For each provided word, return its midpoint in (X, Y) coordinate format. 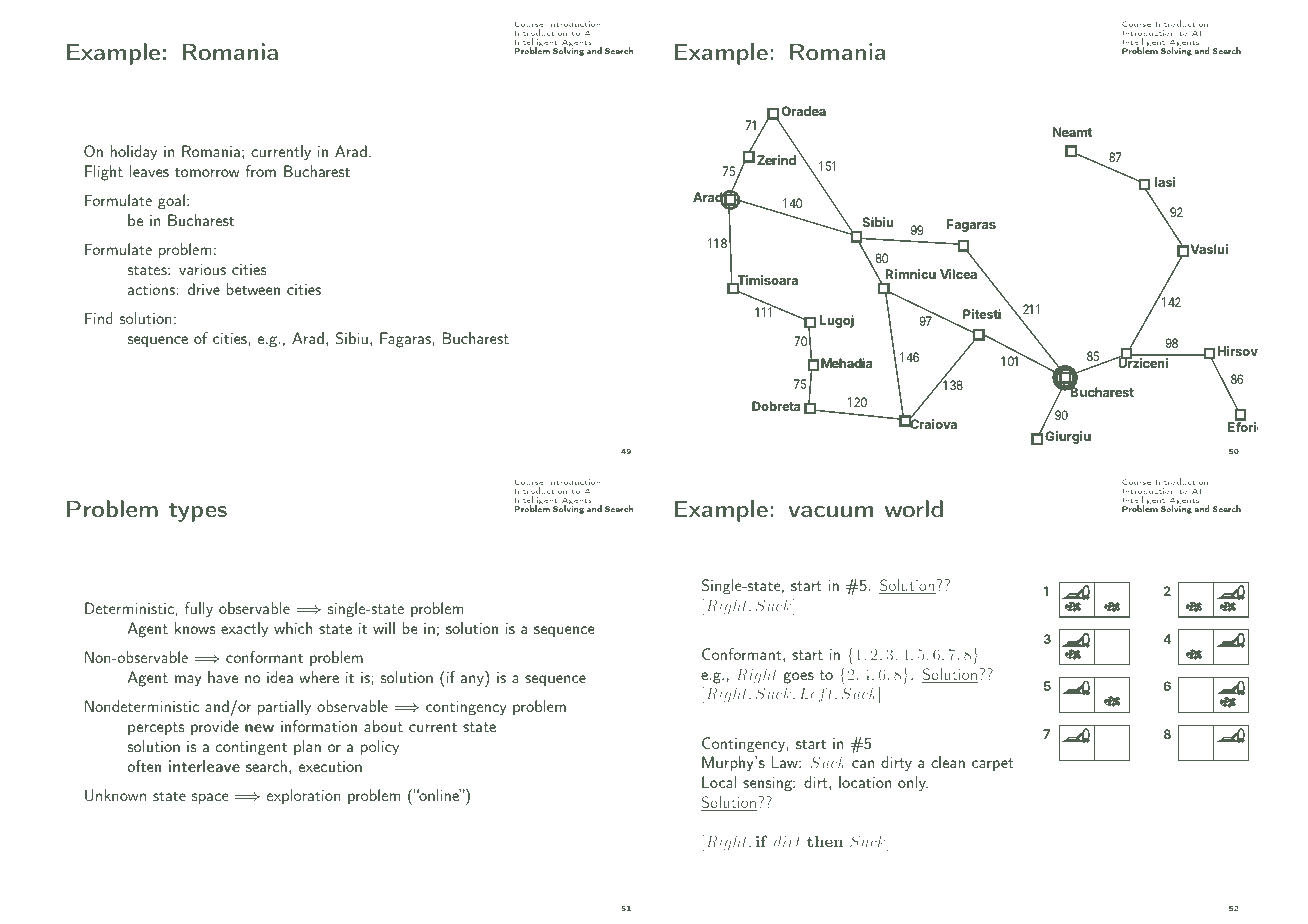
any (473, 681)
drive (204, 289)
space (210, 798)
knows (195, 628)
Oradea (804, 111)
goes (799, 678)
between (253, 289)
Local (719, 782)
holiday (134, 153)
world (914, 508)
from (260, 171)
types (198, 512)
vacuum (831, 511)
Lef (813, 694)
